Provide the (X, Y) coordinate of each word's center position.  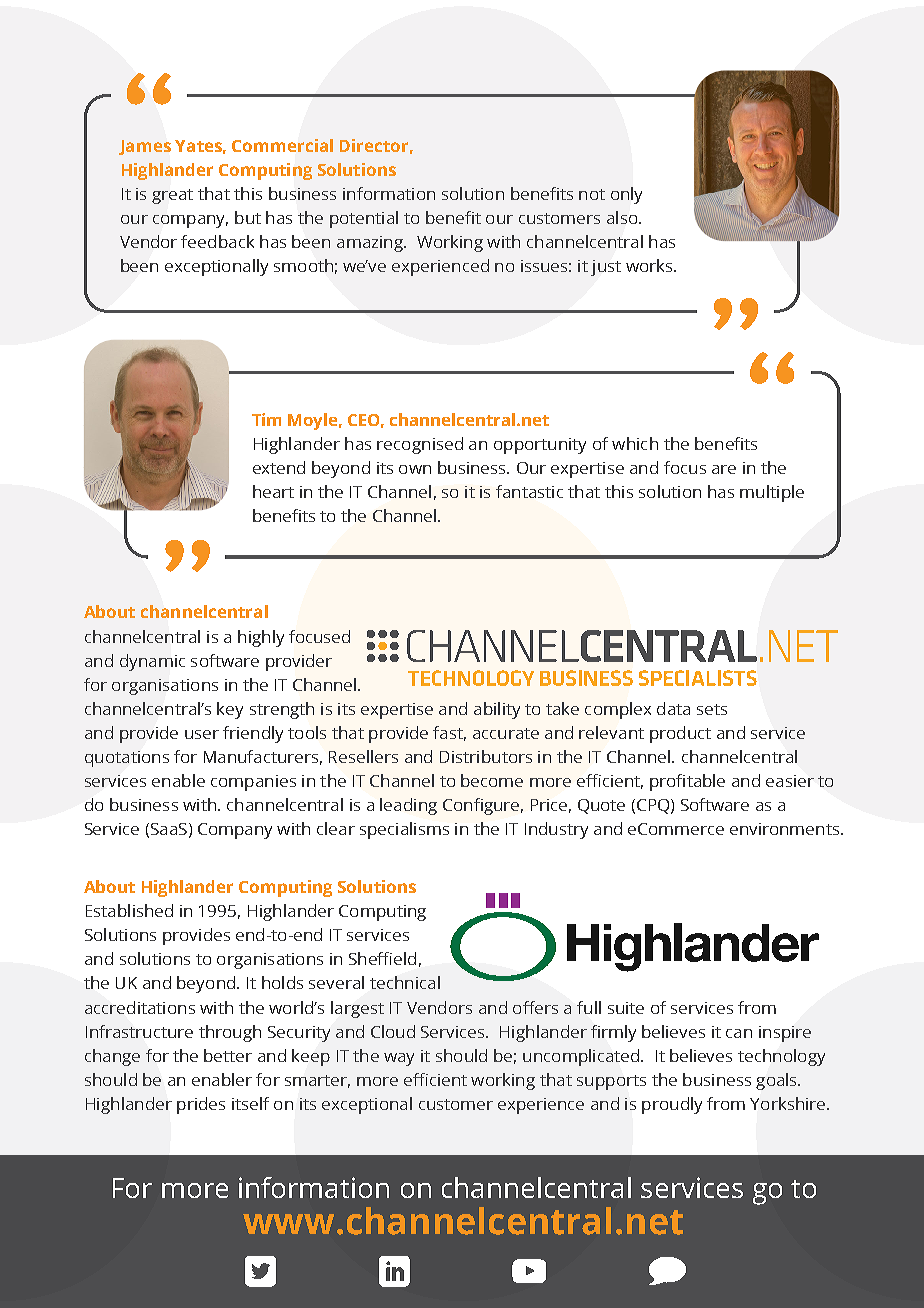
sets (712, 709)
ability (497, 710)
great (172, 196)
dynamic (152, 662)
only (626, 195)
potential (364, 219)
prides (201, 1105)
